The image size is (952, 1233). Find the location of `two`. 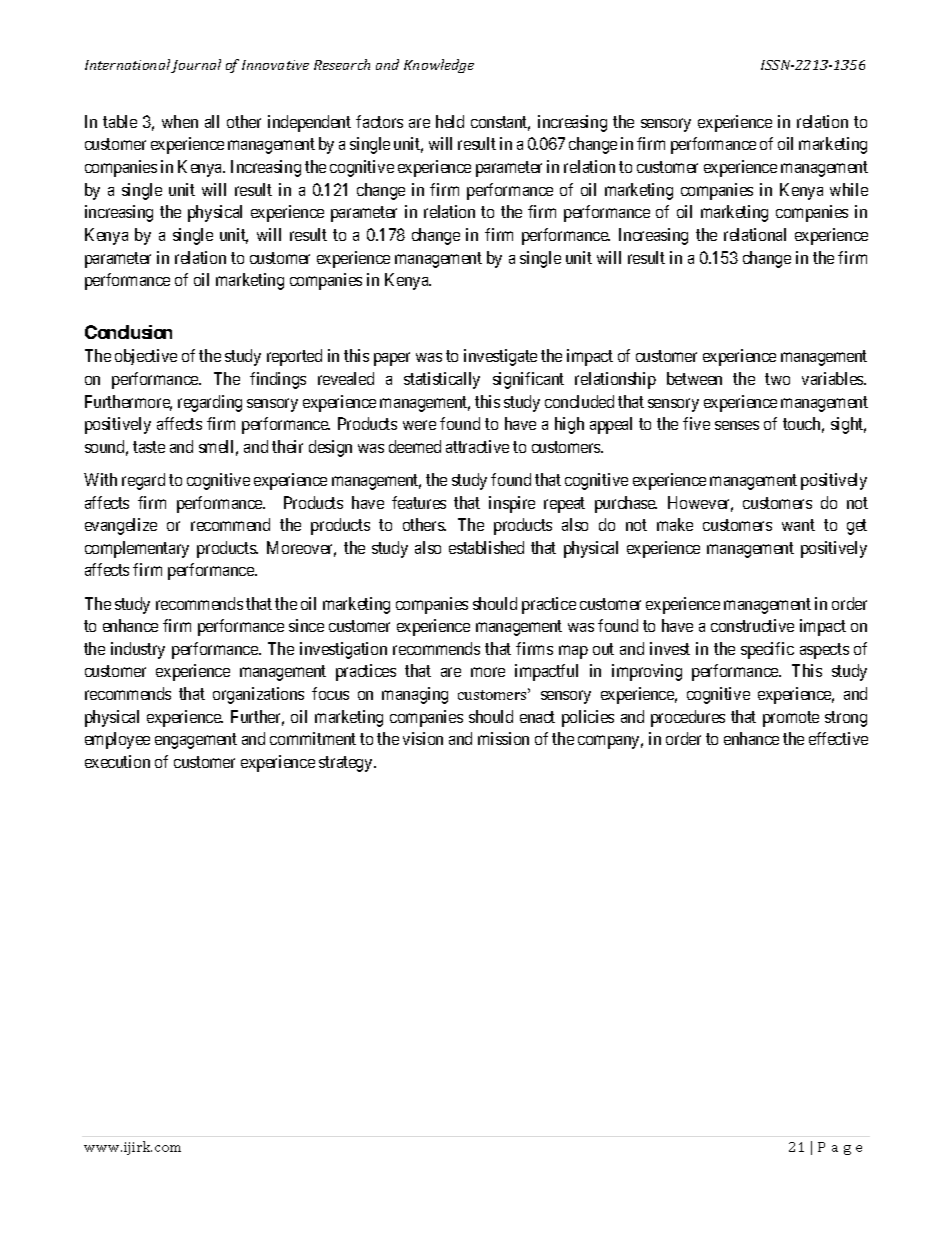

two is located at coordinates (777, 379).
